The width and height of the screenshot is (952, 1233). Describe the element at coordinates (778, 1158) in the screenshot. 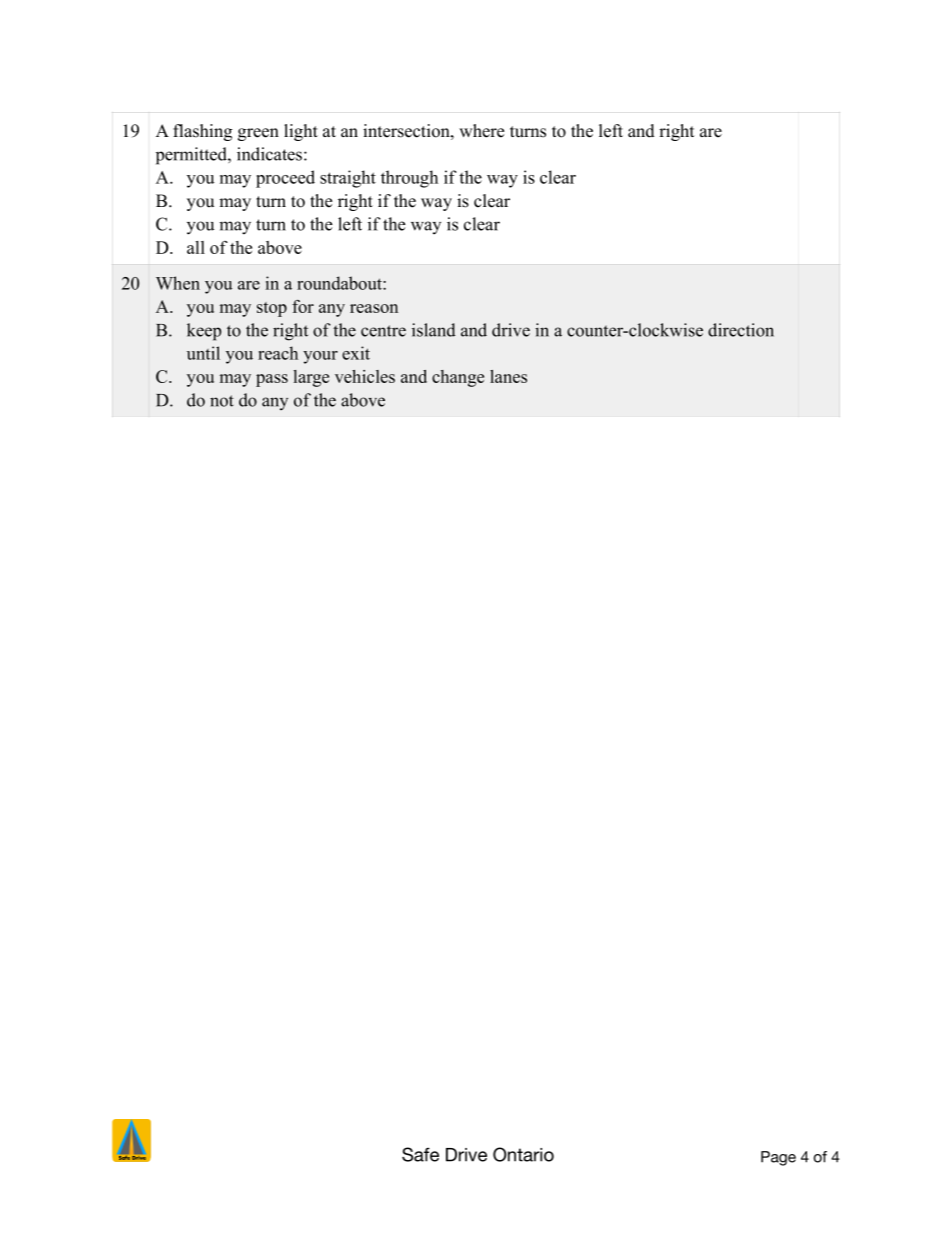

I see `Page` at that location.
